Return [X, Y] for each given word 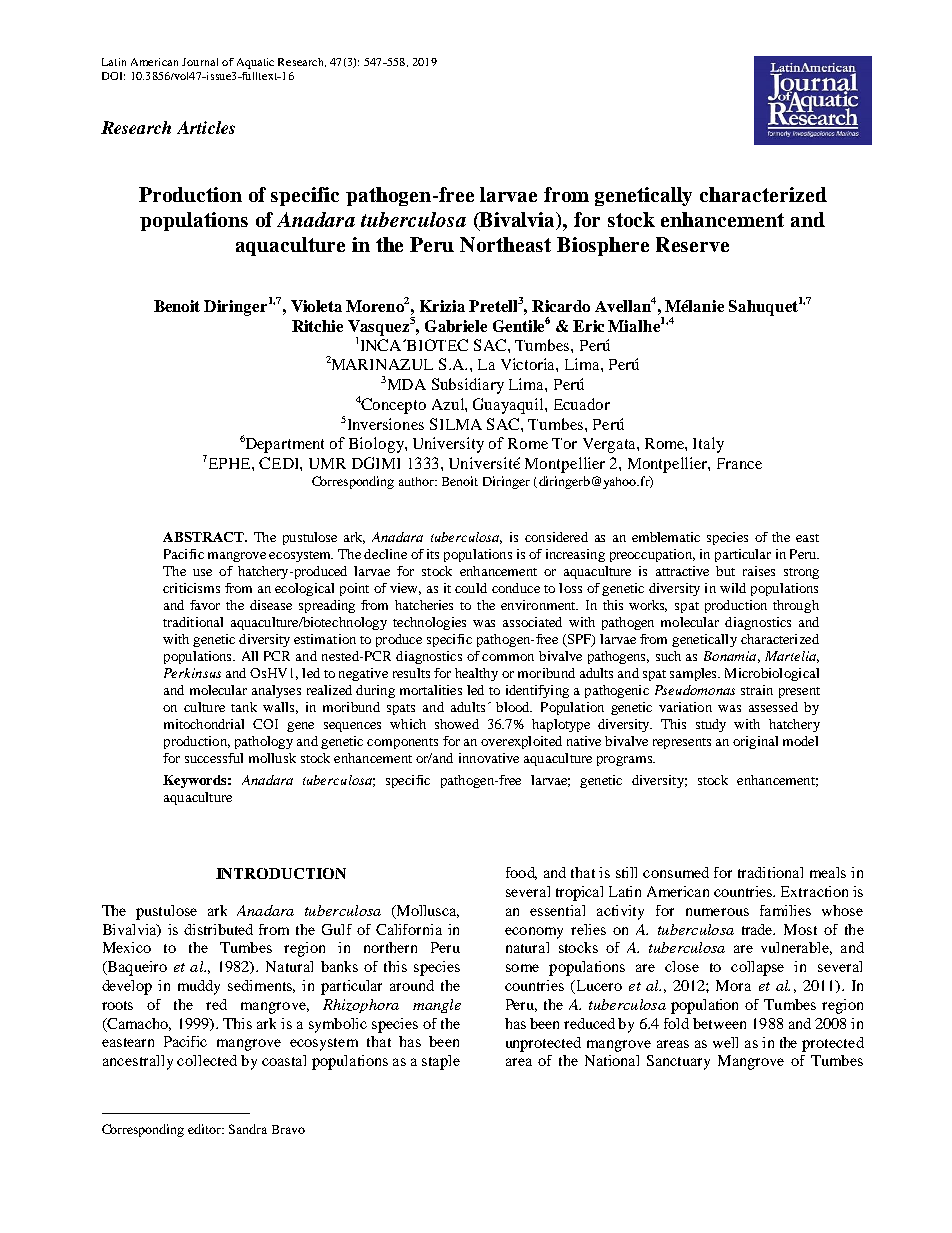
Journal [200, 62]
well [725, 1042]
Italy [708, 445]
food [521, 873]
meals [828, 872]
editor [205, 1129]
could [471, 588]
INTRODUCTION [281, 873]
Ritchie [317, 326]
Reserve [692, 244]
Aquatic [255, 63]
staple [441, 1062]
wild [733, 588]
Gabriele [456, 326]
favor [205, 605]
